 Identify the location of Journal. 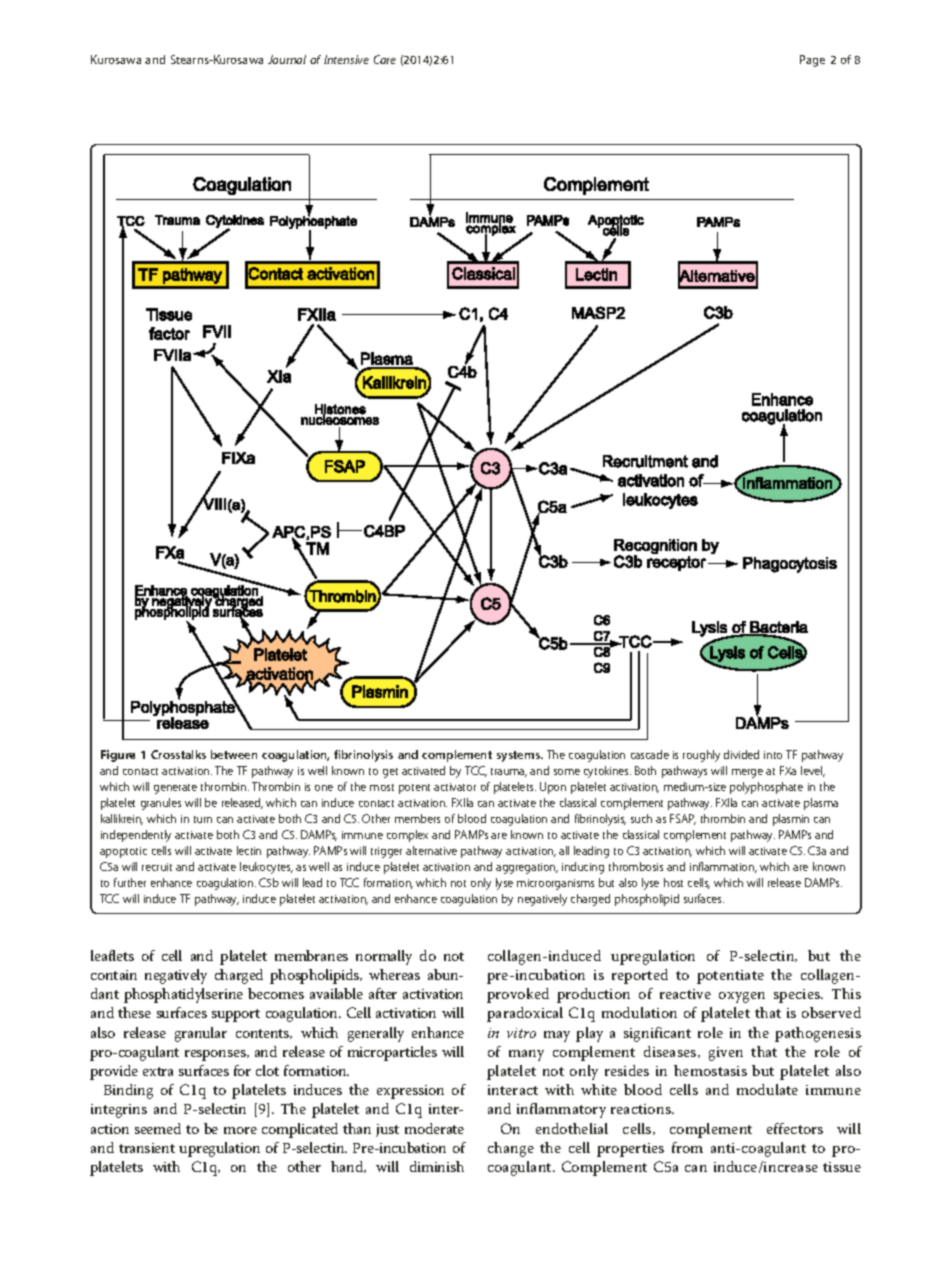
(287, 59).
